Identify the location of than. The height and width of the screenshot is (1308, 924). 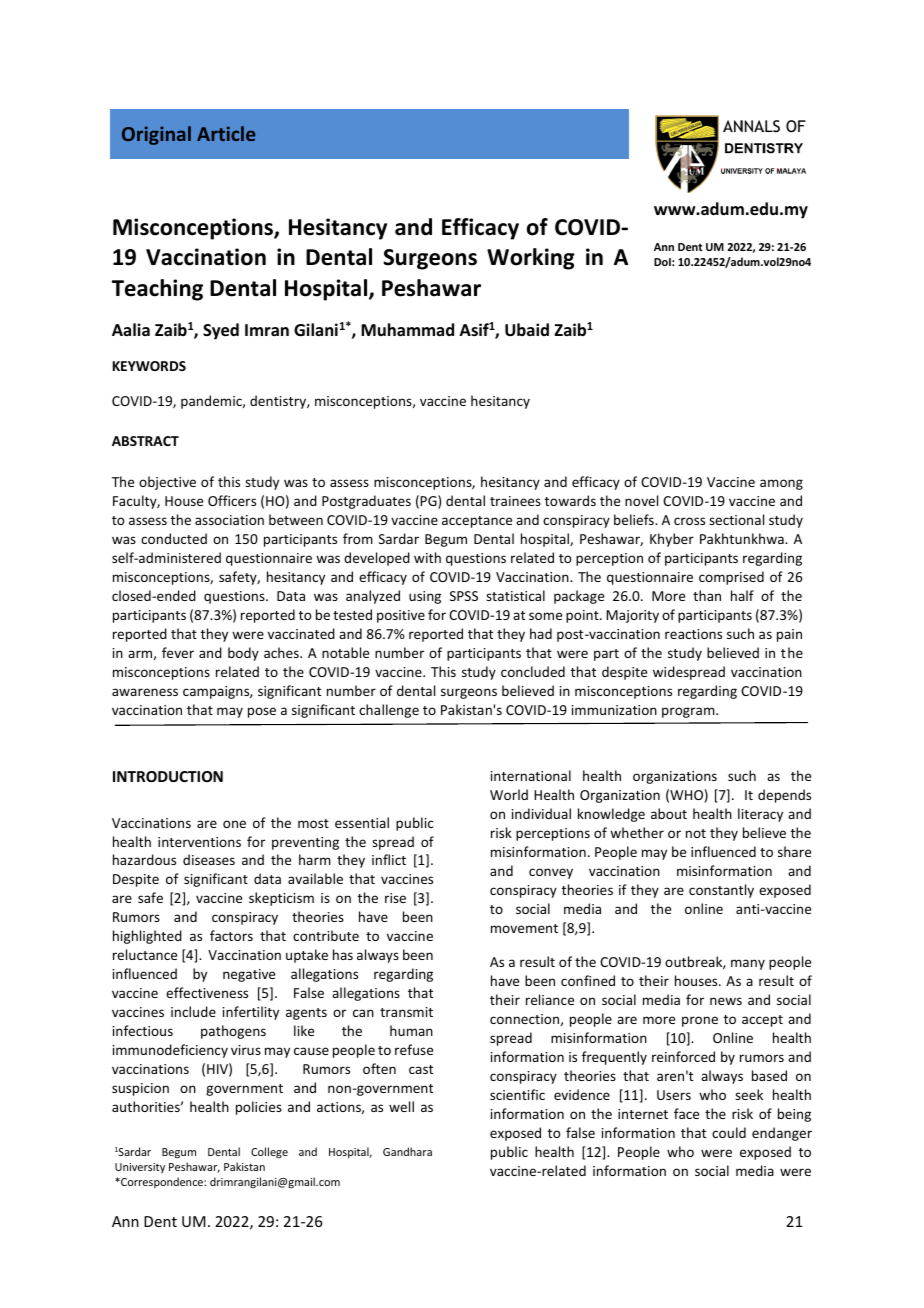
(707, 595).
